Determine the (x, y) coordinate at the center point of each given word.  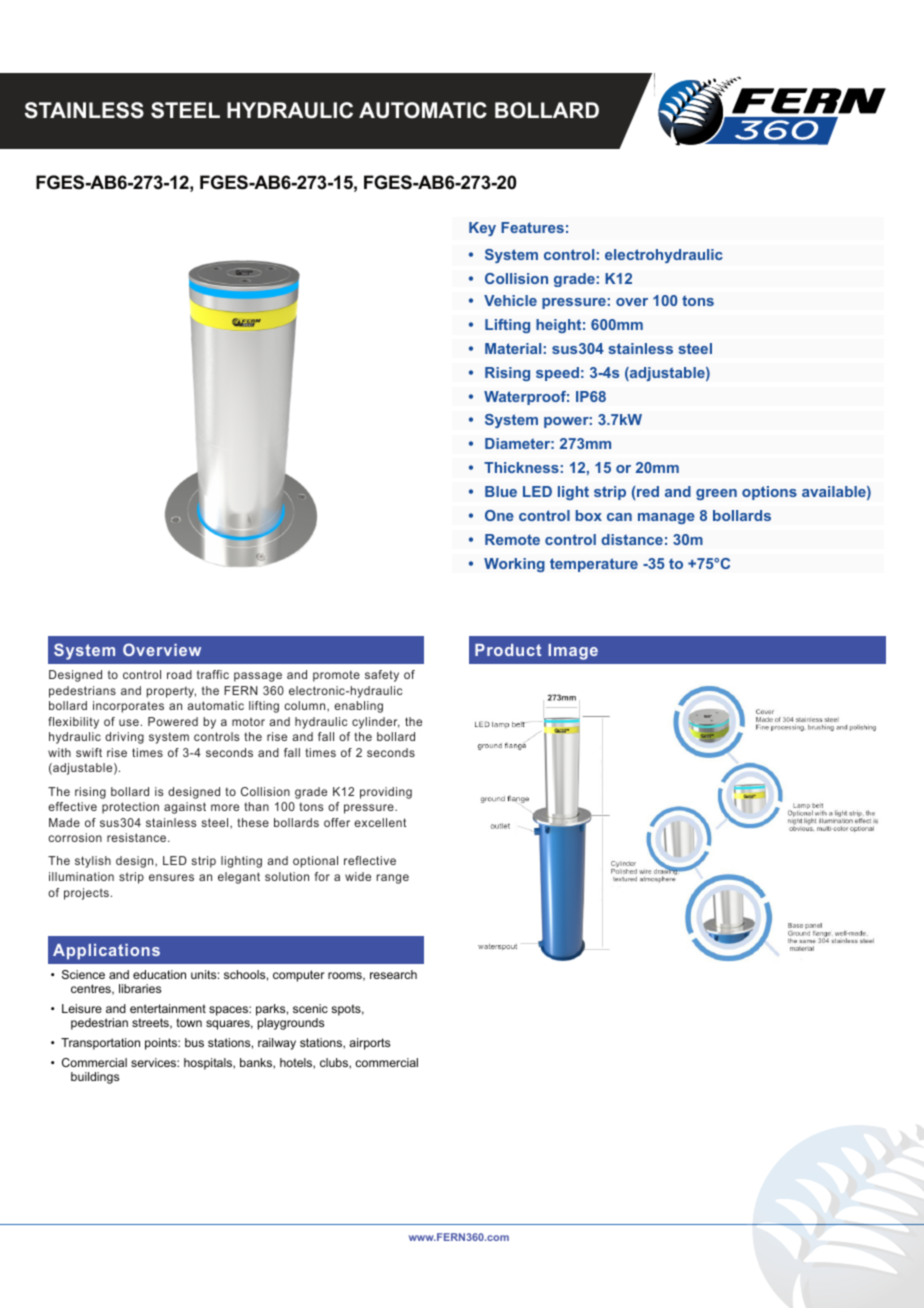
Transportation (100, 1044)
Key (482, 229)
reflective (370, 860)
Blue (501, 491)
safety (382, 676)
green (716, 494)
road (179, 674)
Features (532, 227)
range (392, 879)
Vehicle (510, 300)
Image (573, 652)
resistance (138, 837)
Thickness (521, 467)
